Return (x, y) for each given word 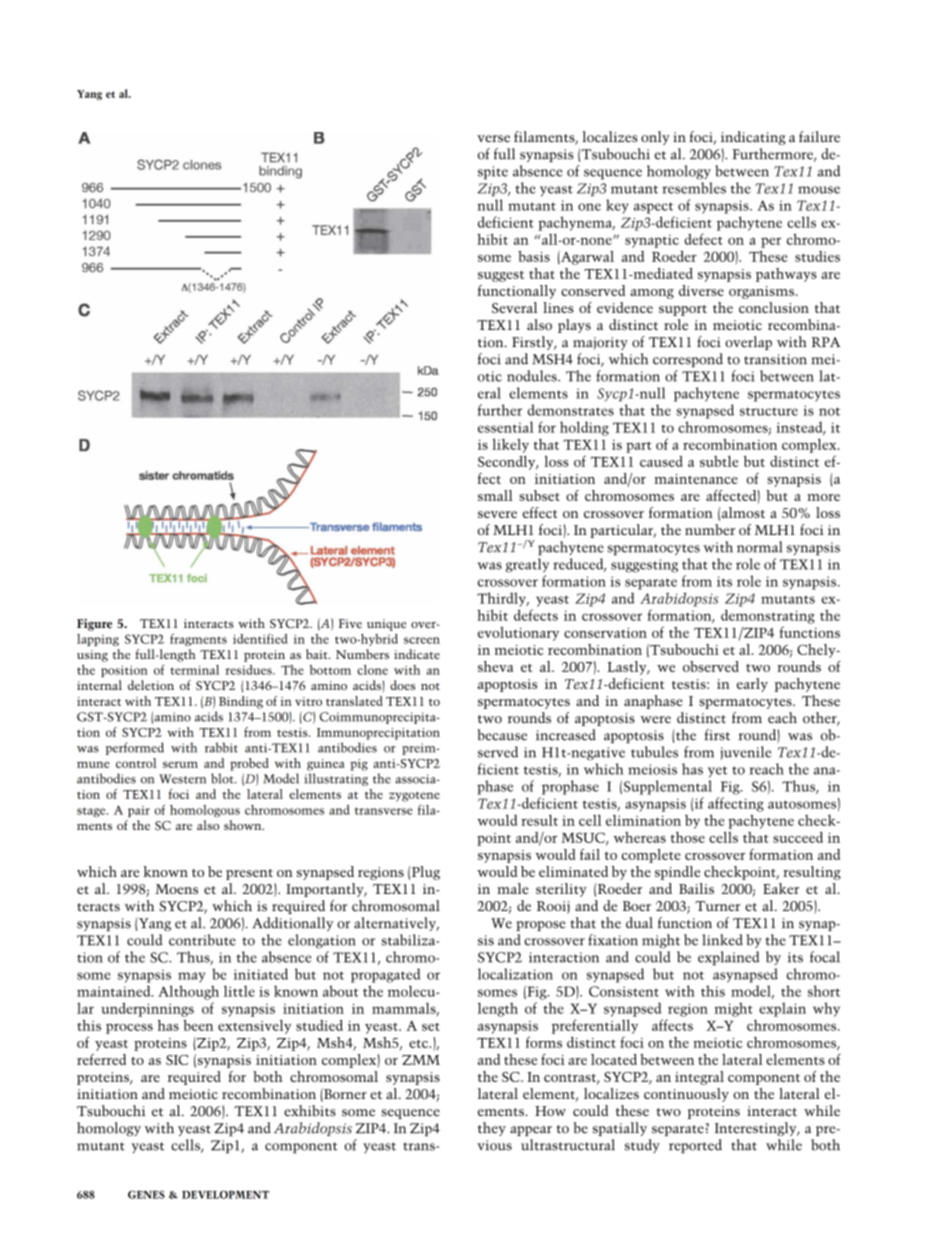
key (617, 206)
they (492, 1129)
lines (558, 307)
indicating (753, 138)
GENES (146, 1194)
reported (695, 1146)
